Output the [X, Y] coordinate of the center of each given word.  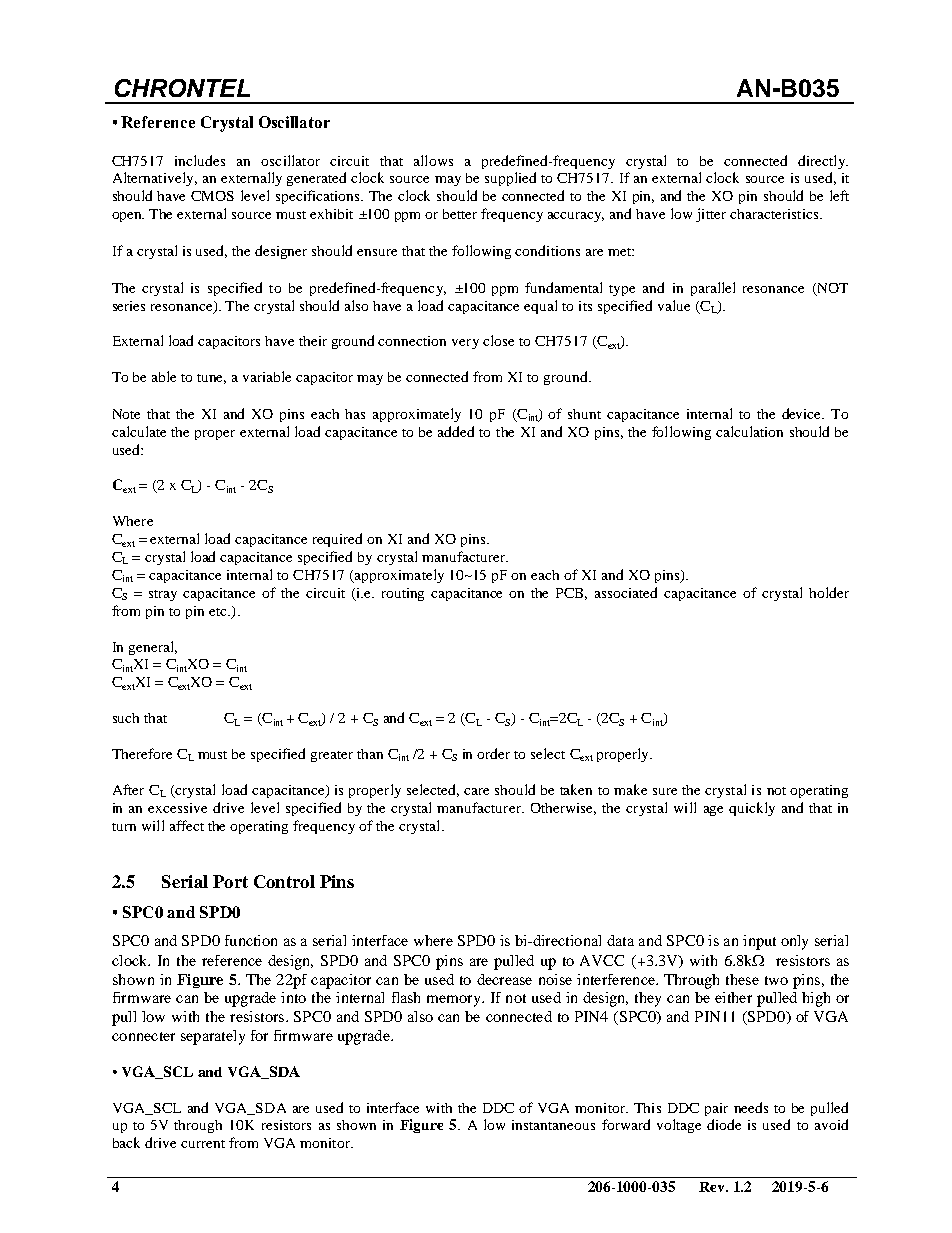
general [153, 648]
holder [829, 592]
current [203, 1144]
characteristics [775, 214]
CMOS [212, 196]
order [493, 753]
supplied [510, 179]
